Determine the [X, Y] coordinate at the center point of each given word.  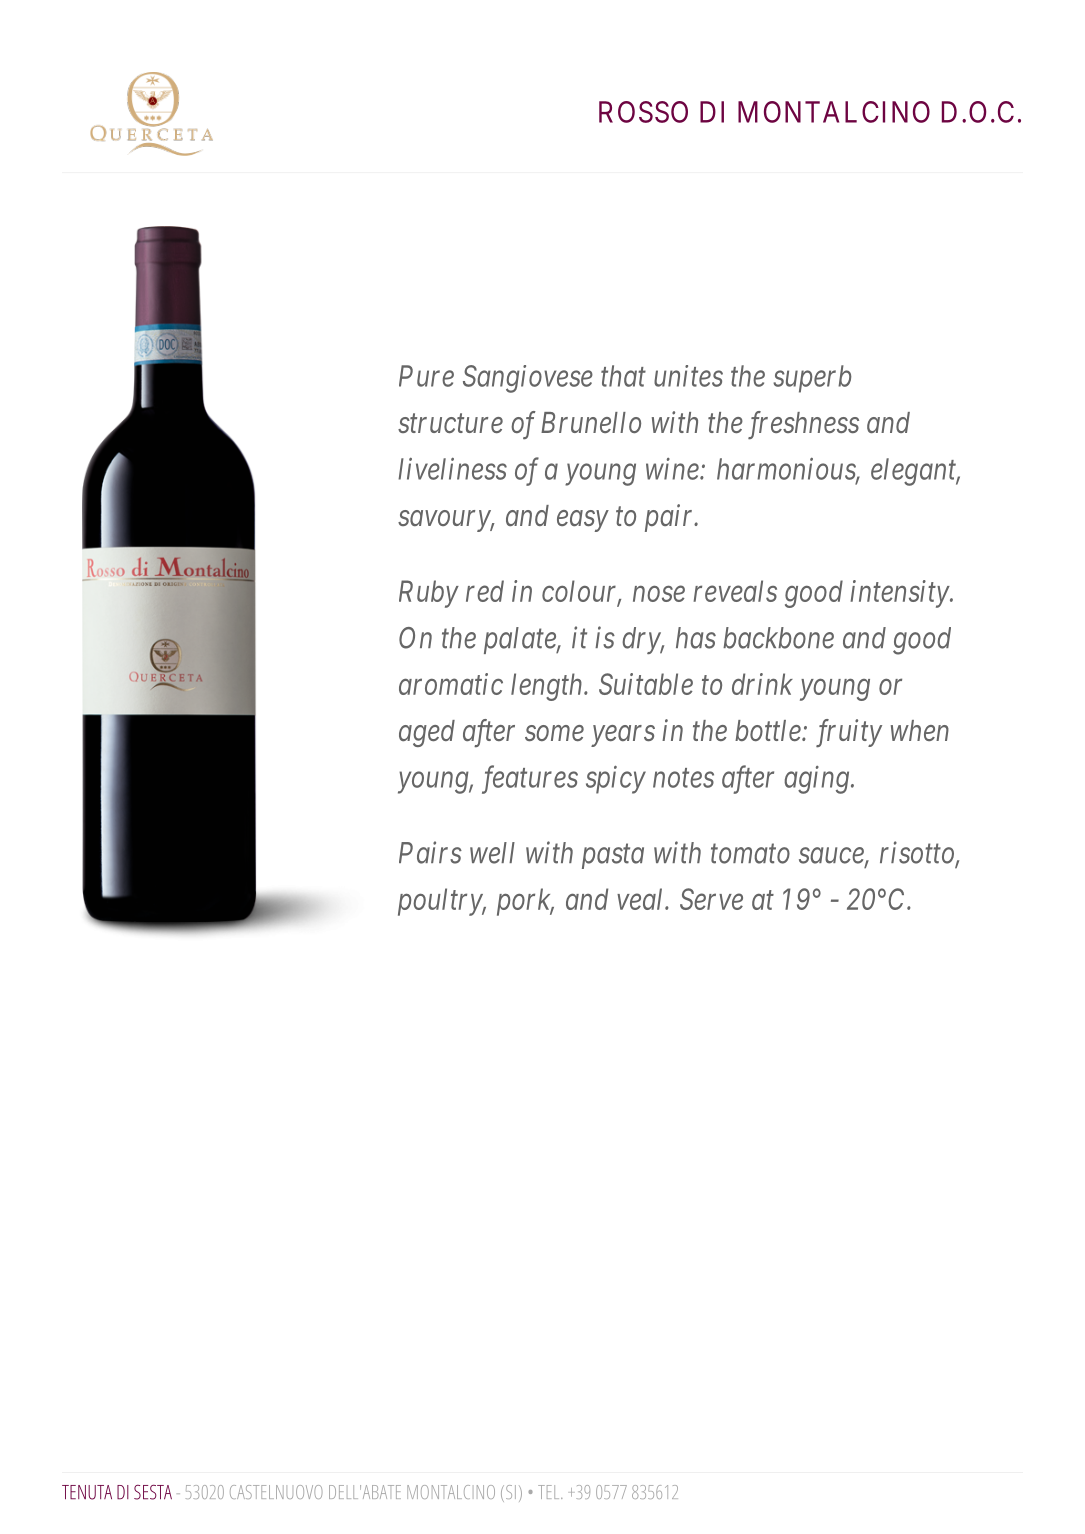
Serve [711, 899]
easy [582, 521]
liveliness [452, 469]
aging [816, 780]
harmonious [787, 470]
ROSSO [643, 112]
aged [427, 733]
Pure [426, 376]
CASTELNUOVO [276, 1492]
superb [812, 379]
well [492, 853]
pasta [613, 857]
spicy [616, 780]
